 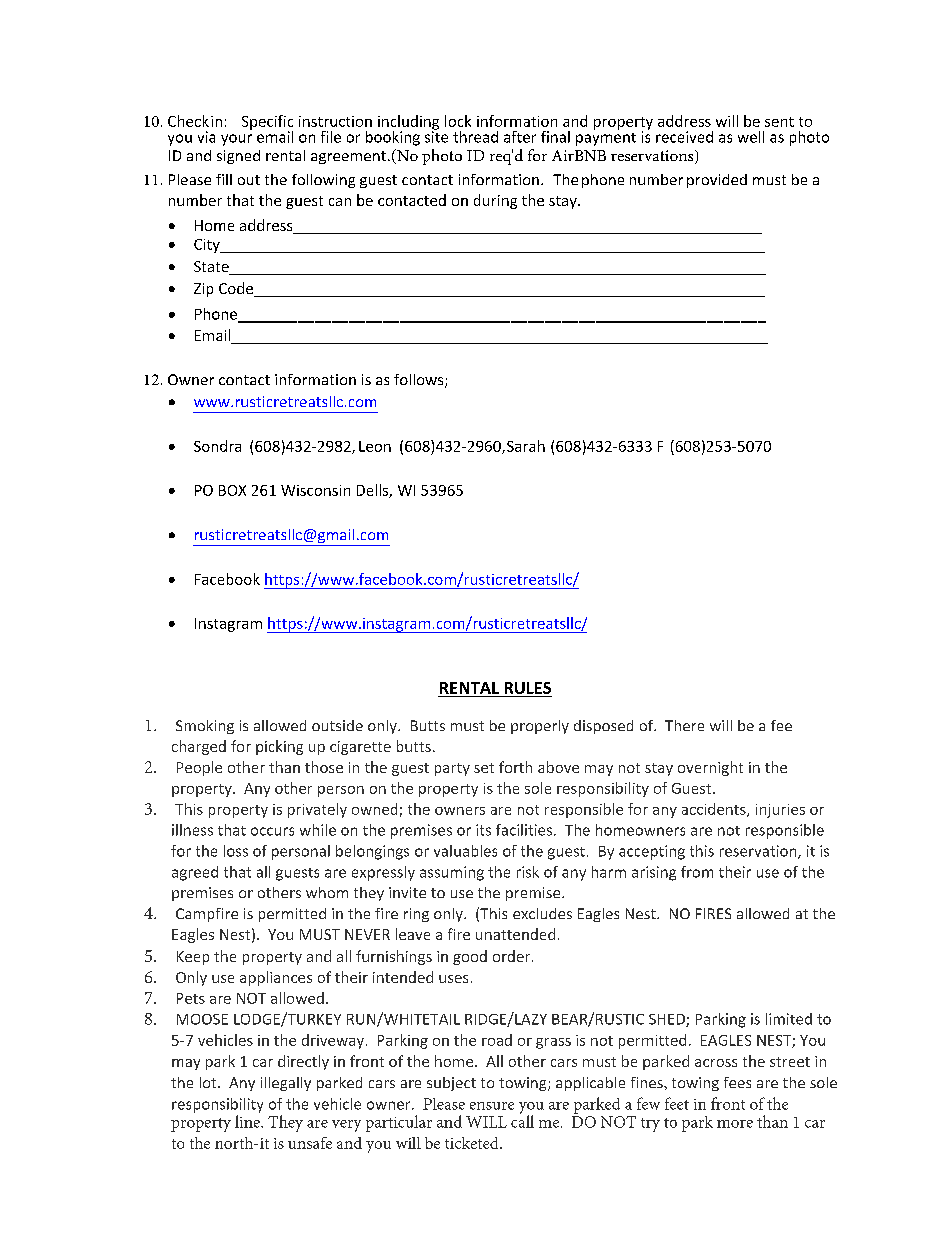 I want to click on provided, so click(x=717, y=181).
